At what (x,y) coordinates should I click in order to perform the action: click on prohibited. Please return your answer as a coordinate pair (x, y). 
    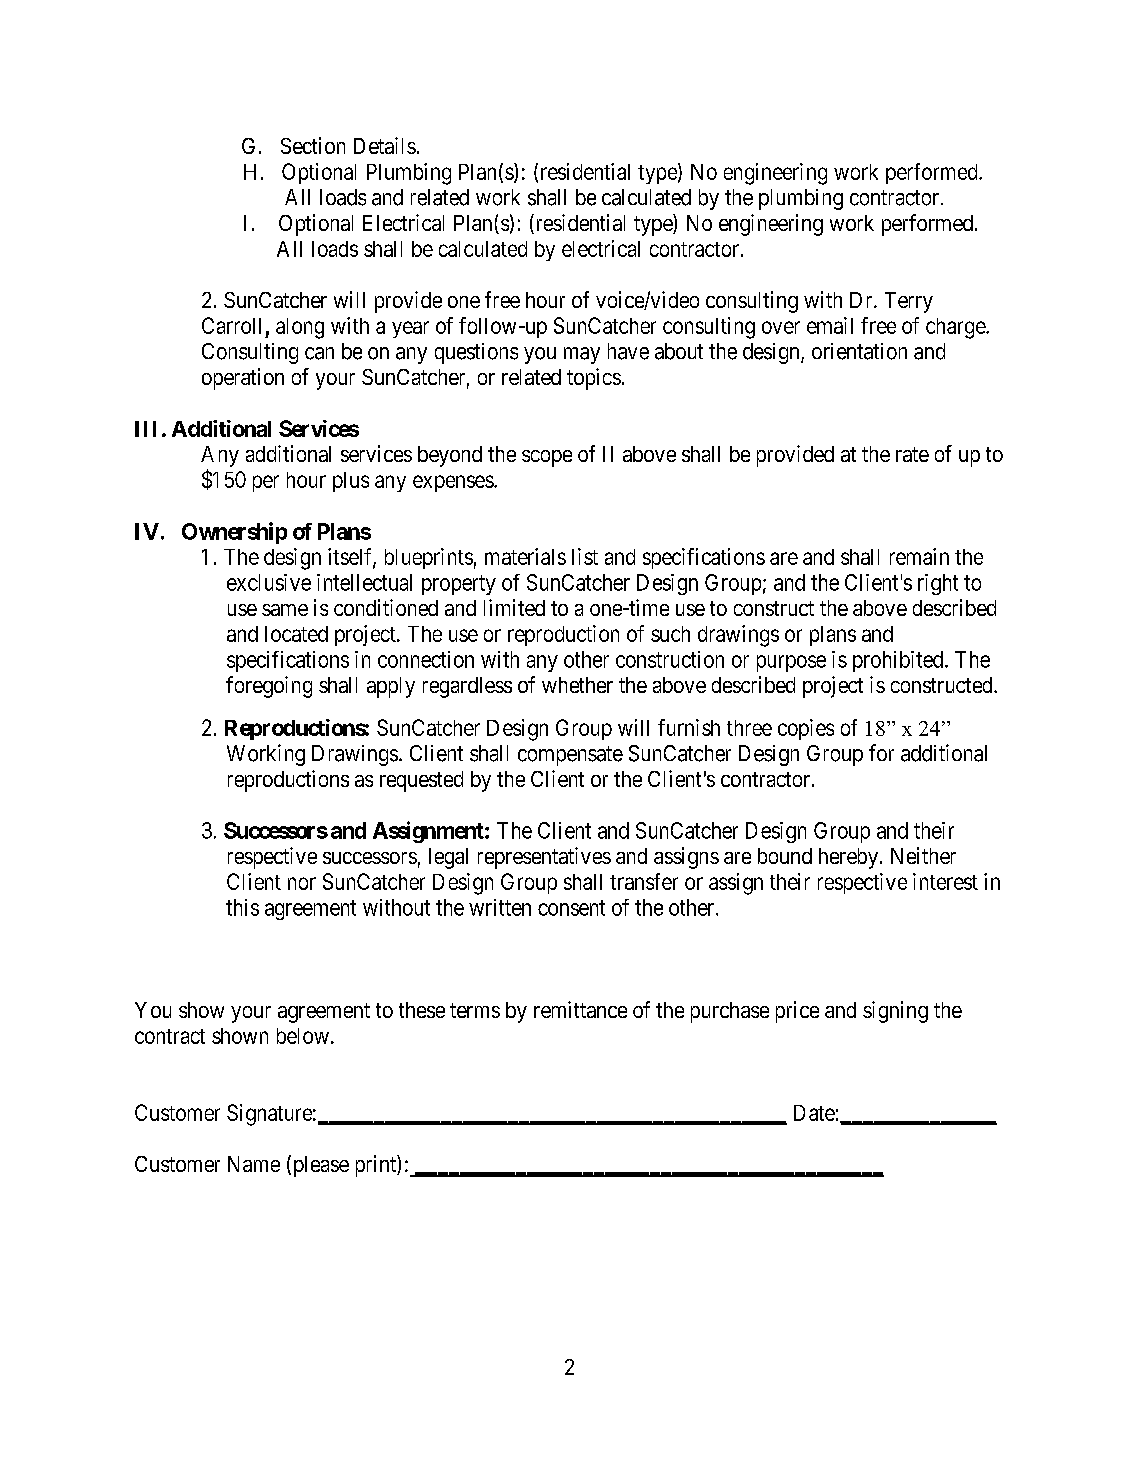
    Looking at the image, I should click on (899, 661).
